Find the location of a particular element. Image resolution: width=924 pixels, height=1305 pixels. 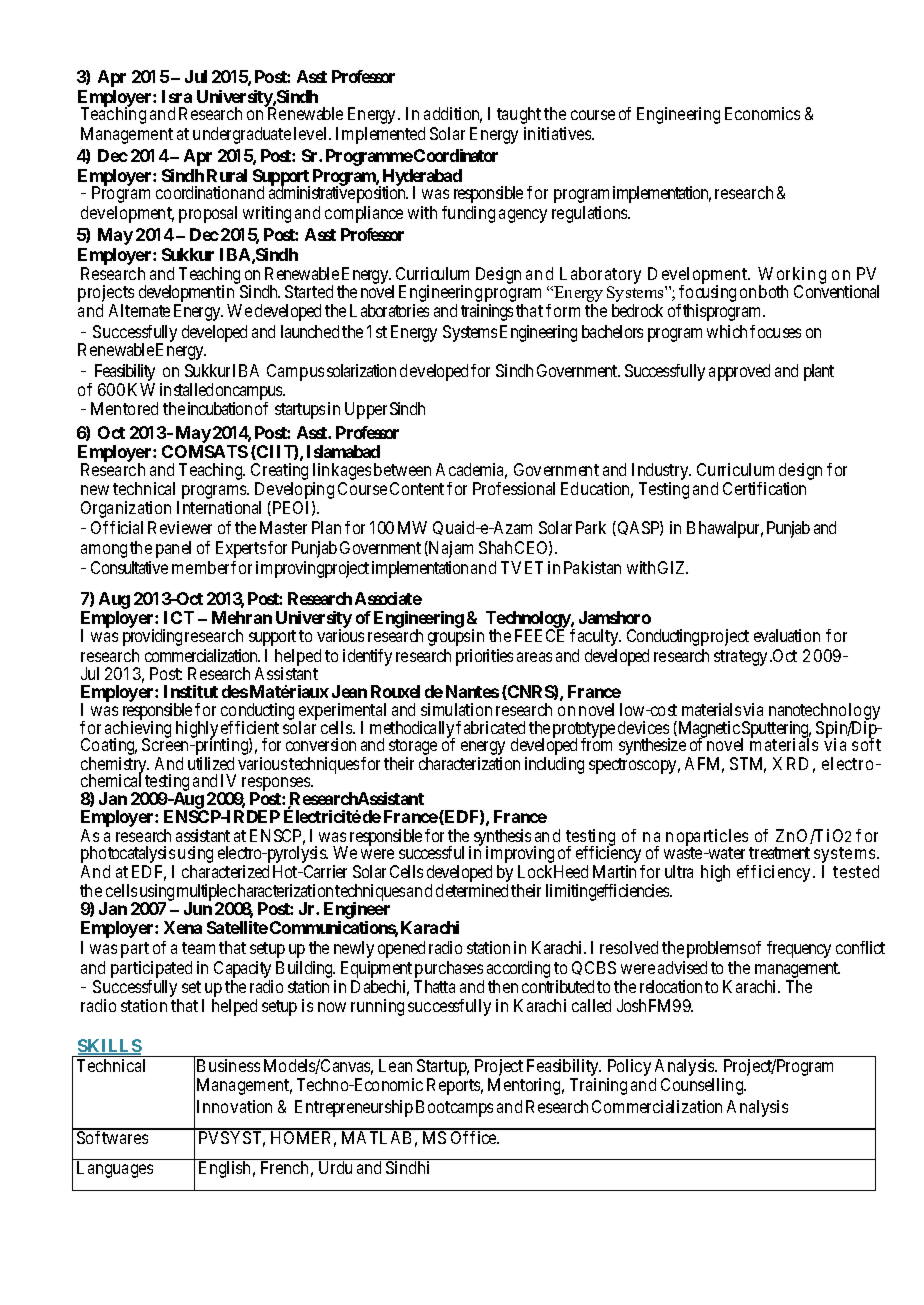

Bootcamps is located at coordinates (454, 1108).
